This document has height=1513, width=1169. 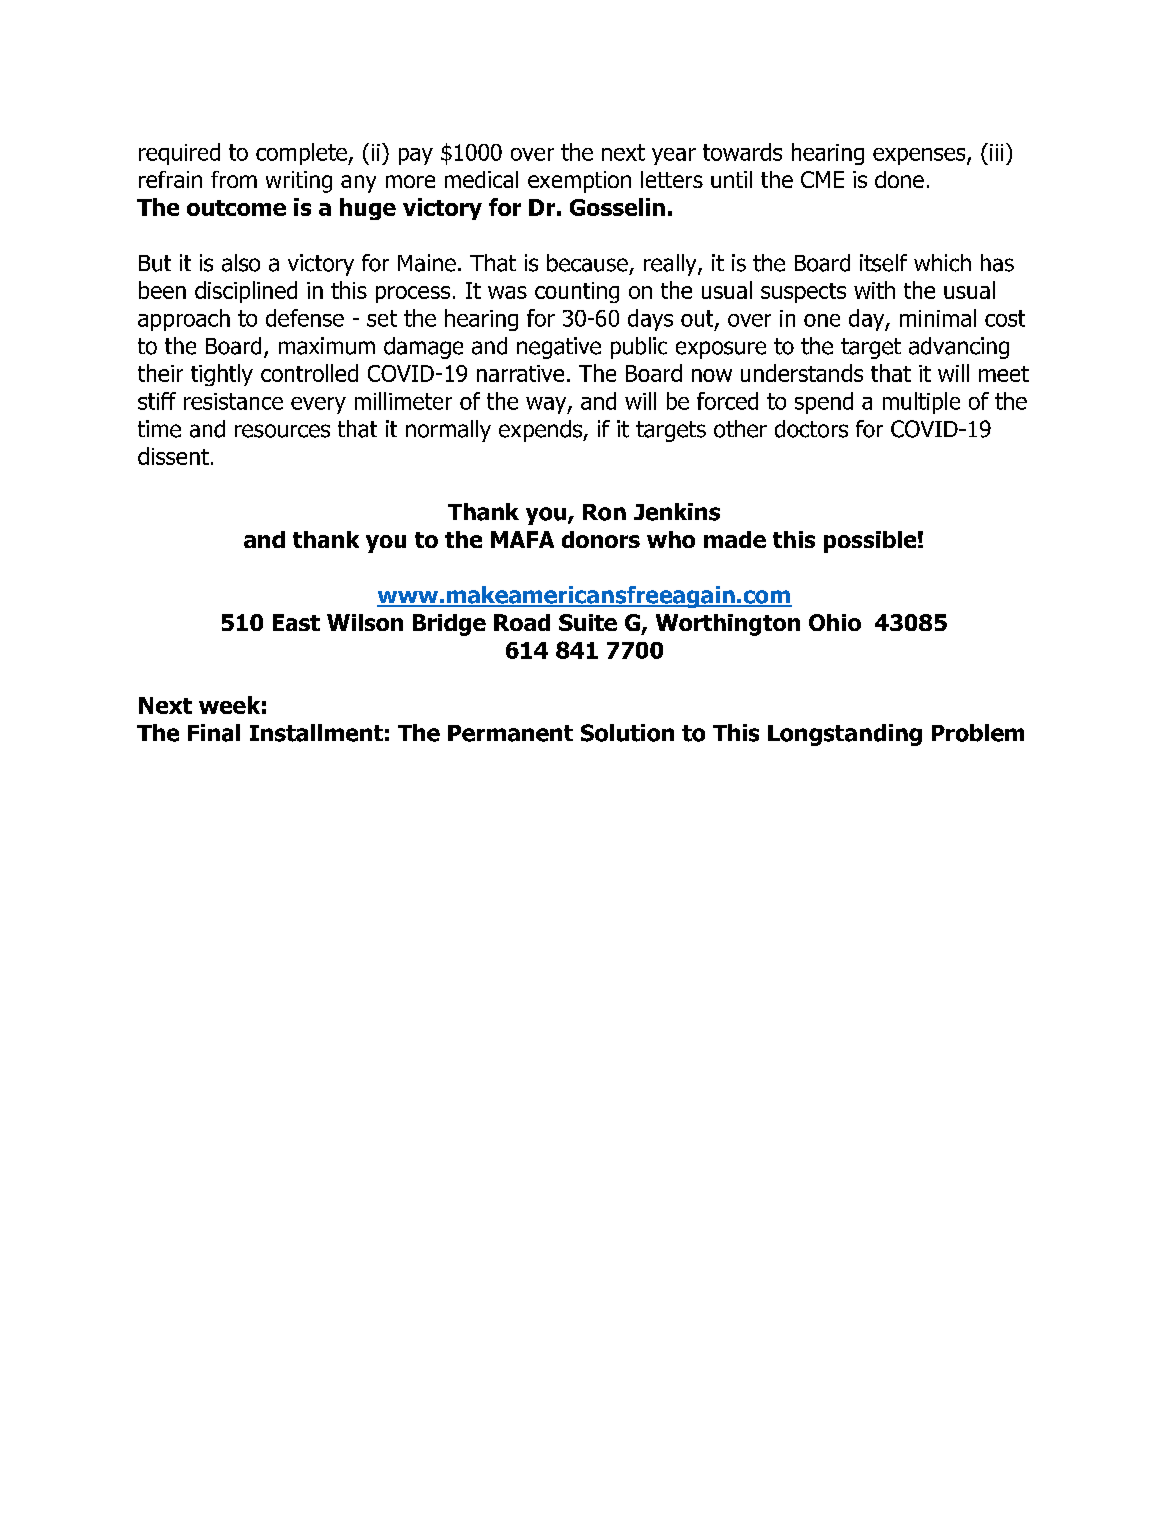 I want to click on Longstanding, so click(x=845, y=735).
